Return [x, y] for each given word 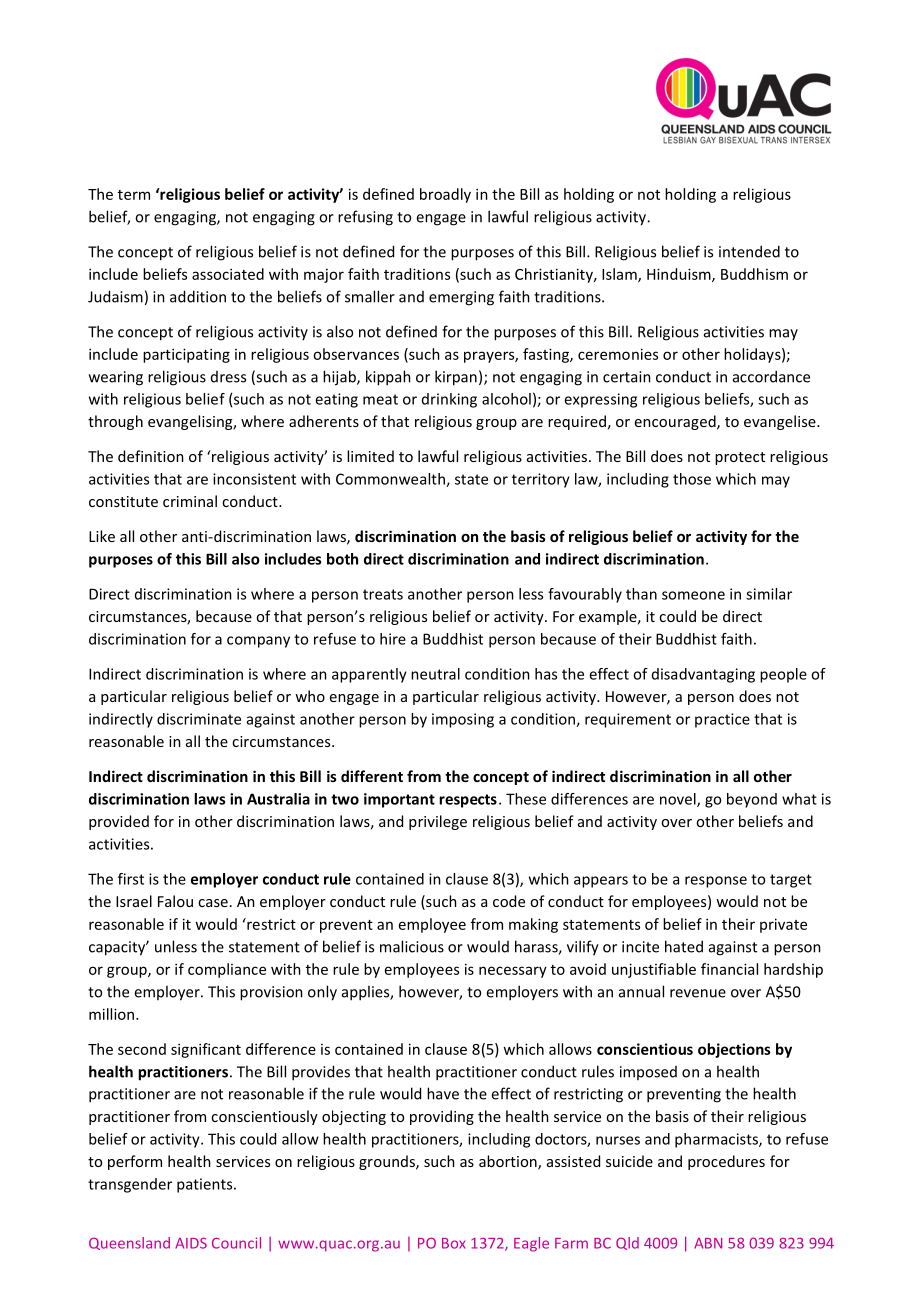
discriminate [199, 719]
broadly [445, 195]
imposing [463, 720]
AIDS [191, 1243]
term [134, 195]
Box [454, 1243]
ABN [708, 1243]
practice [722, 720]
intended [749, 251]
